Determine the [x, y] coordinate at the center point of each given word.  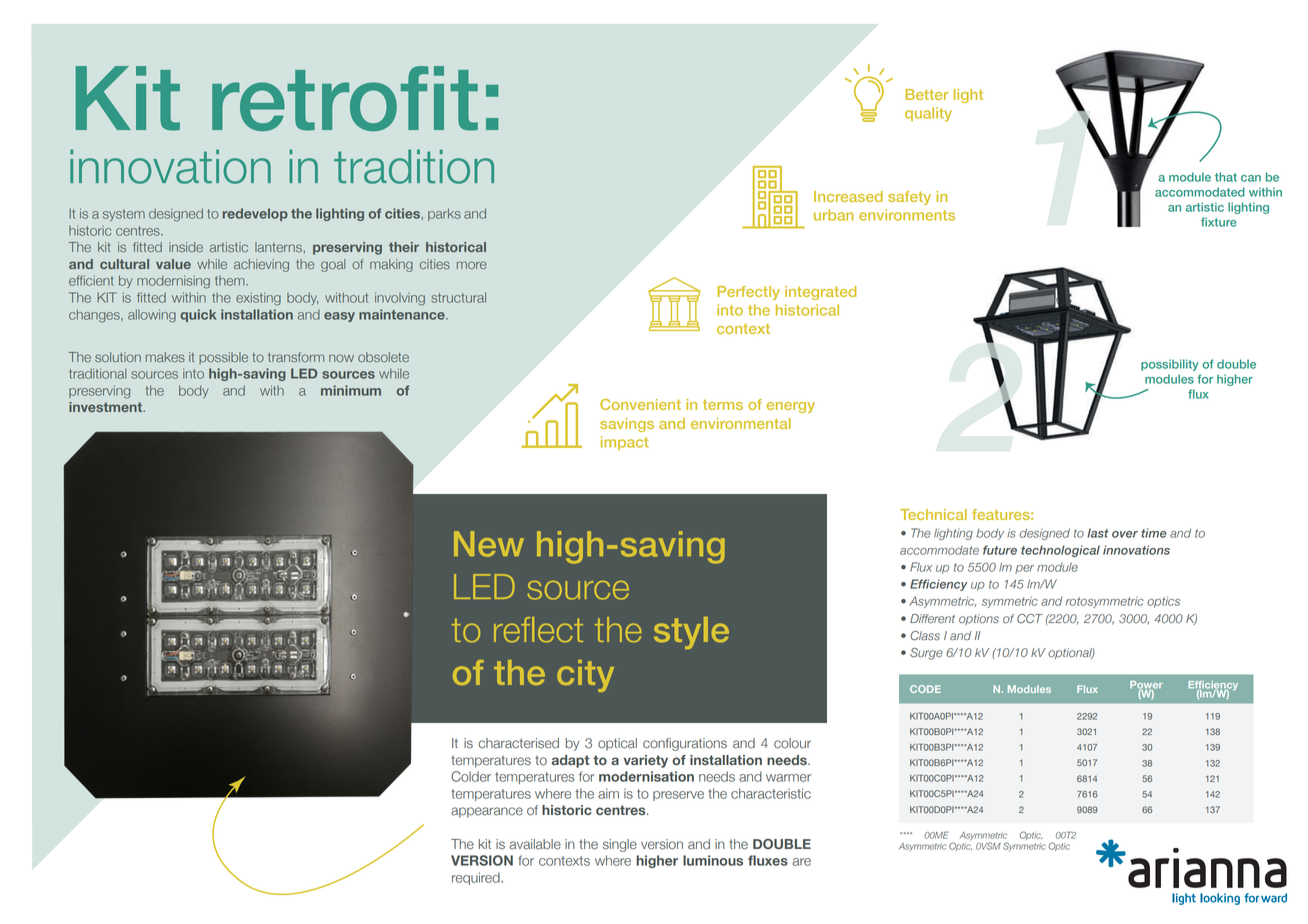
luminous [713, 860]
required [477, 878]
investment [107, 407]
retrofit [345, 98]
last [1098, 533]
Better [927, 94]
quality [928, 114]
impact [625, 443]
